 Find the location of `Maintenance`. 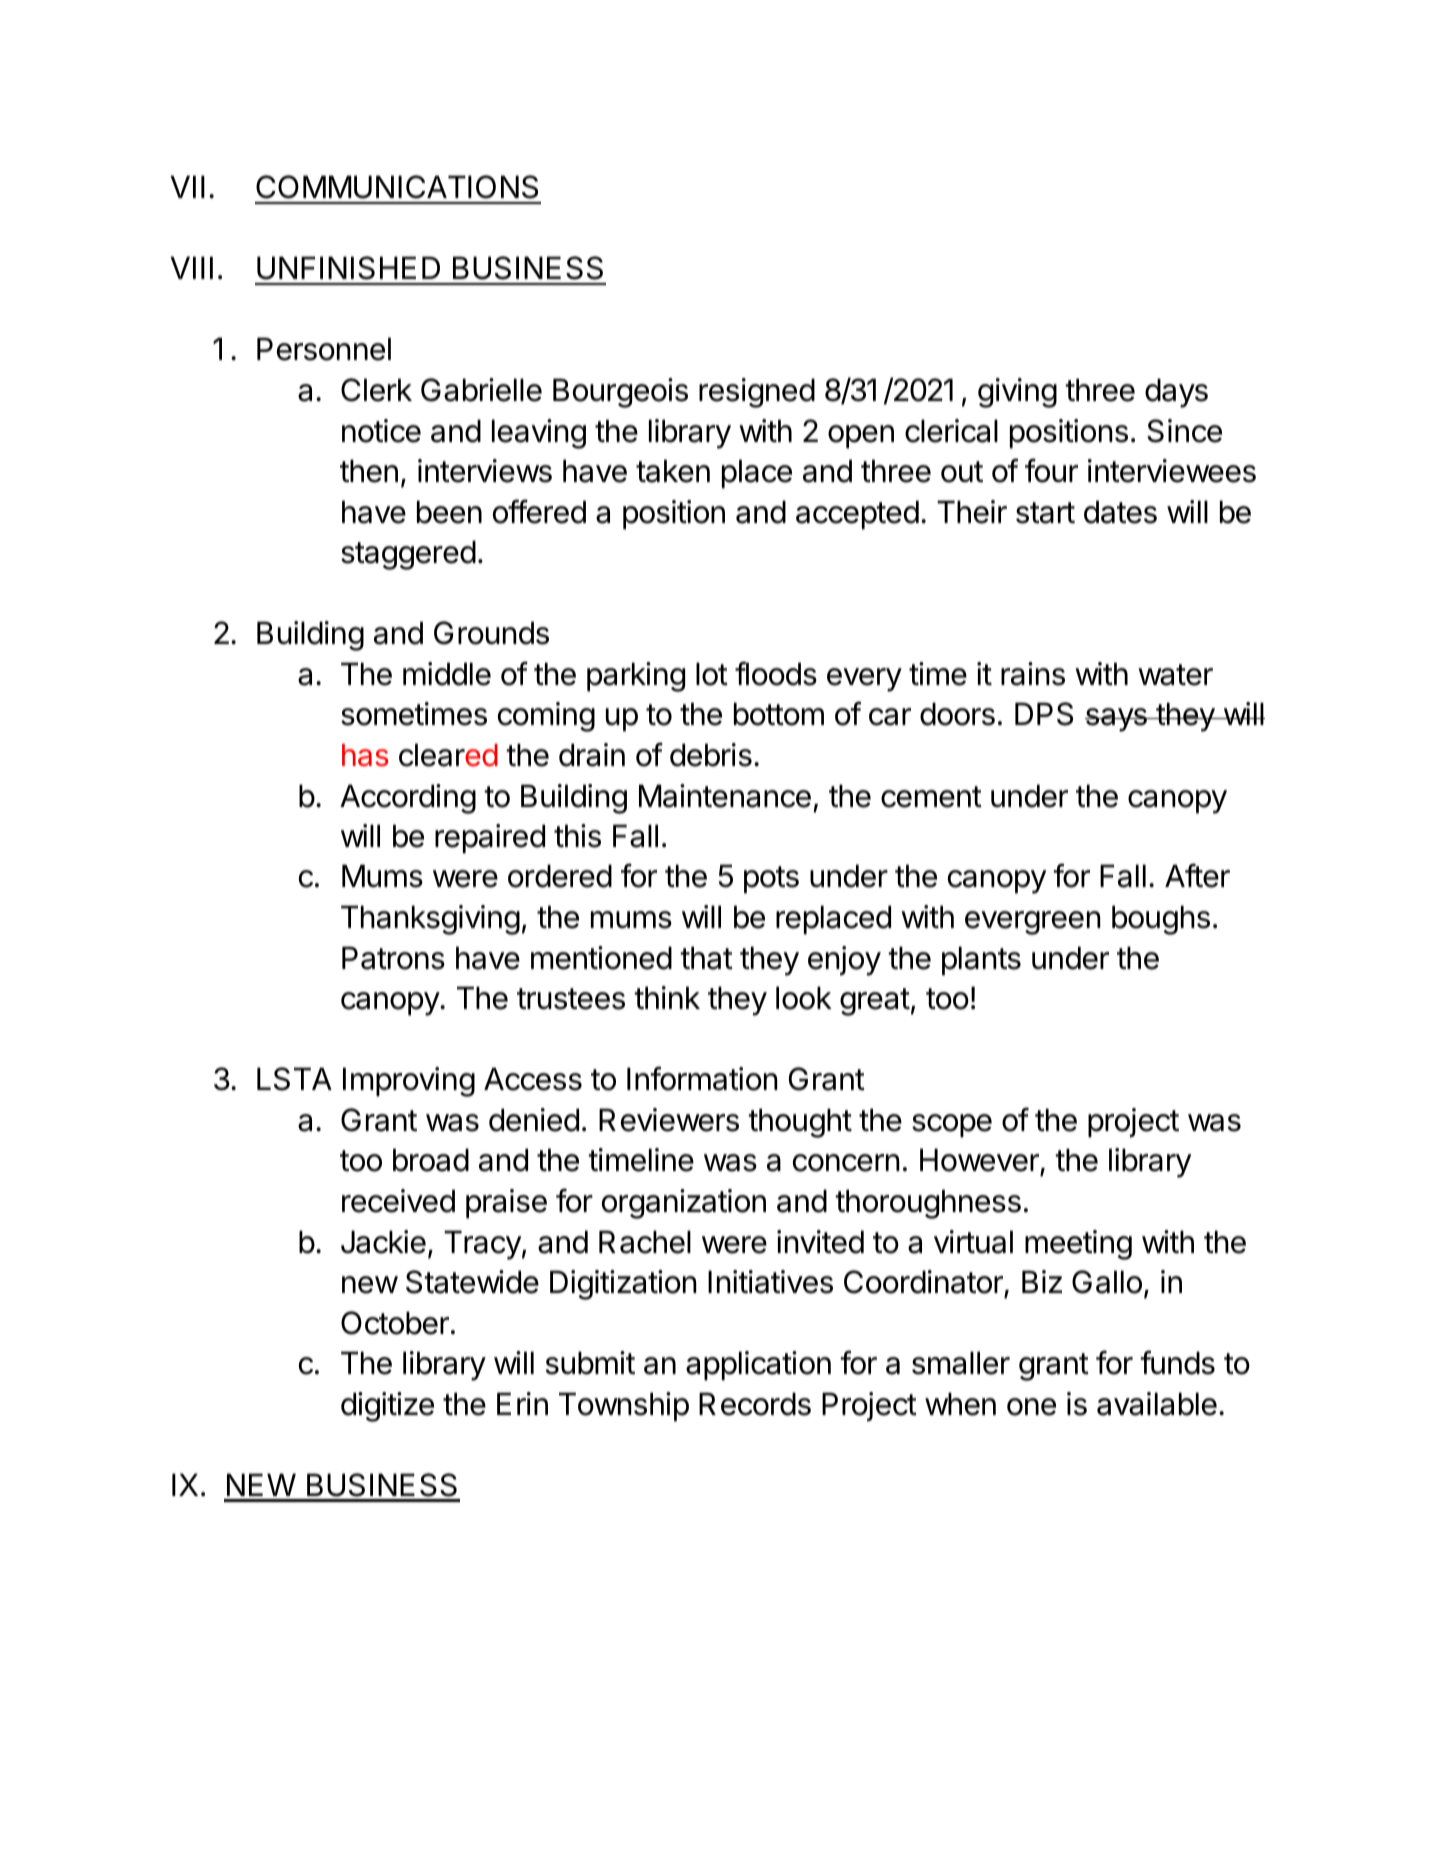

Maintenance is located at coordinates (725, 796).
